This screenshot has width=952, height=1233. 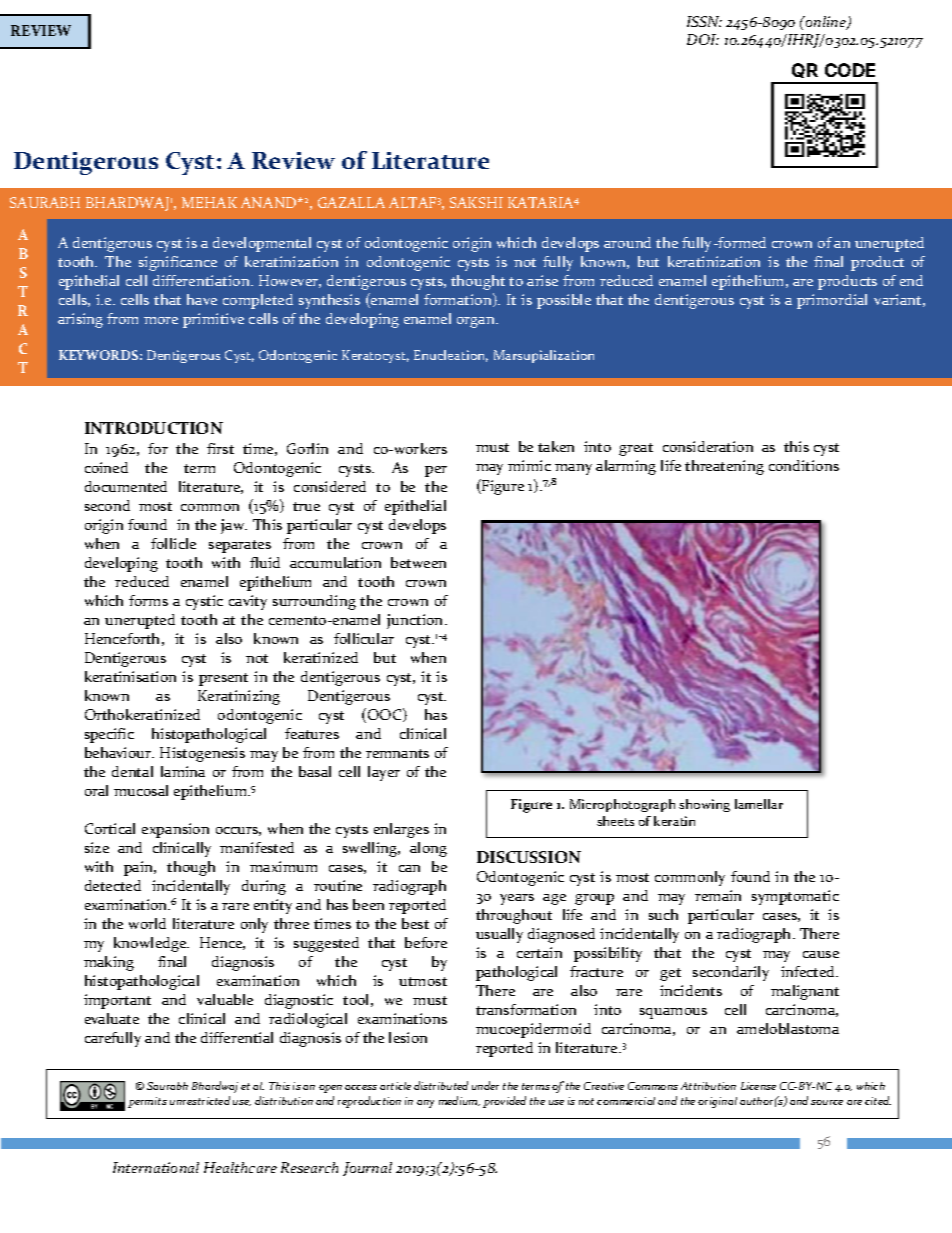 I want to click on DOI, so click(x=703, y=39).
